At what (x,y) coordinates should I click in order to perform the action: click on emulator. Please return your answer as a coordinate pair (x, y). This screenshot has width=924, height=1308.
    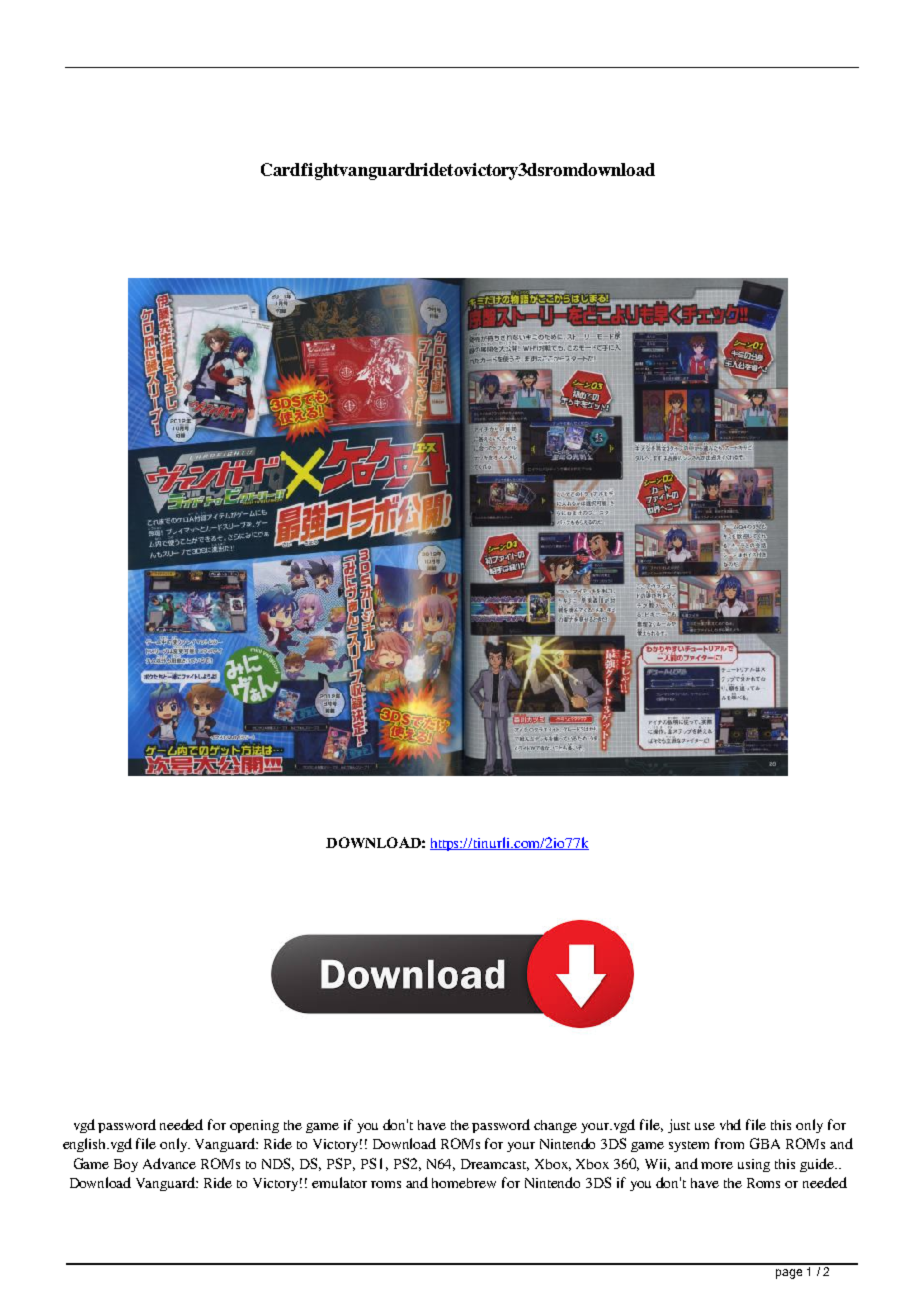
    Looking at the image, I should click on (339, 1182).
